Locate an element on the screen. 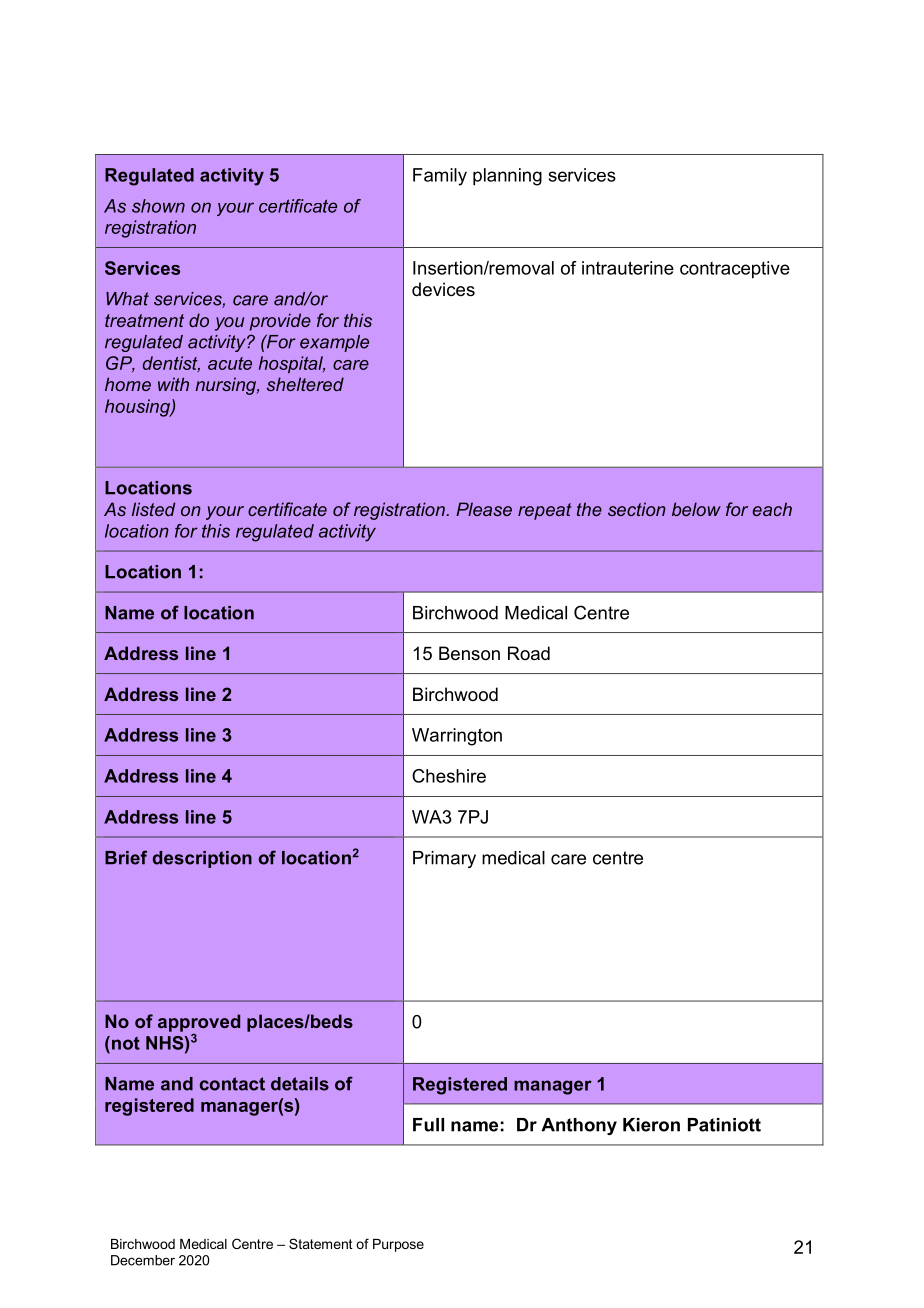 The image size is (924, 1308). Purpose is located at coordinates (398, 1245).
